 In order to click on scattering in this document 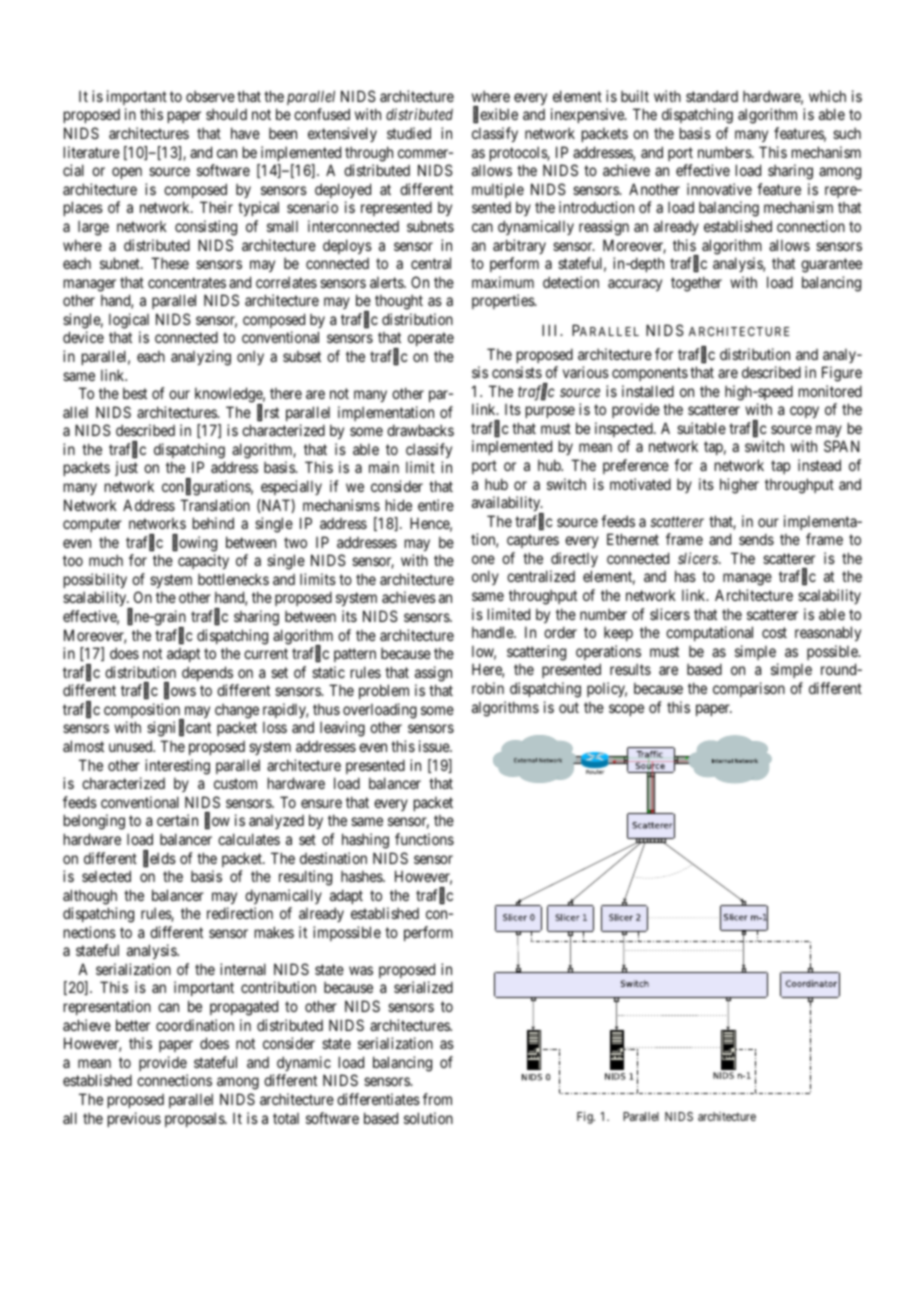, I will do `click(536, 653)`.
